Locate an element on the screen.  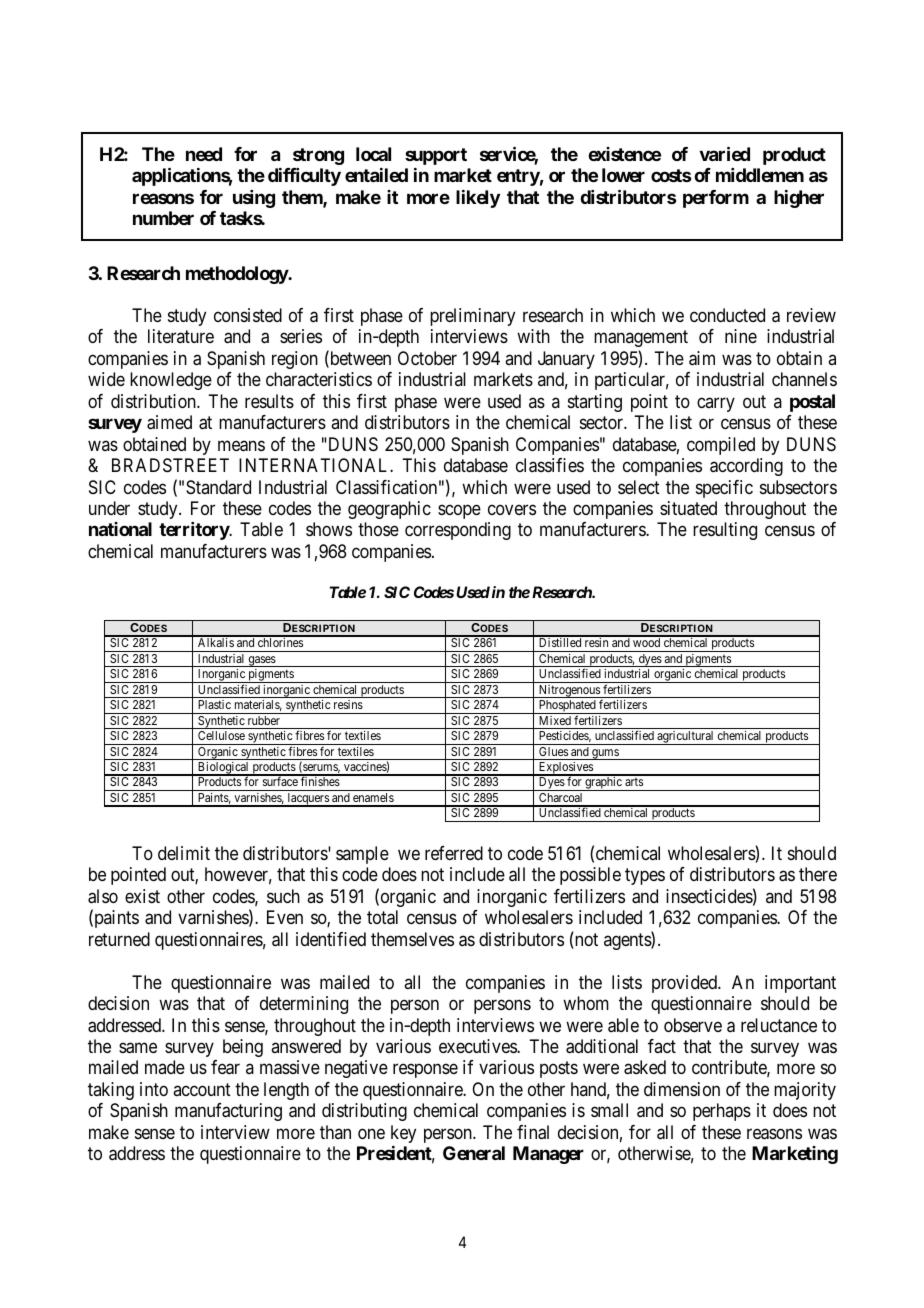
agricultural is located at coordinates (685, 738).
